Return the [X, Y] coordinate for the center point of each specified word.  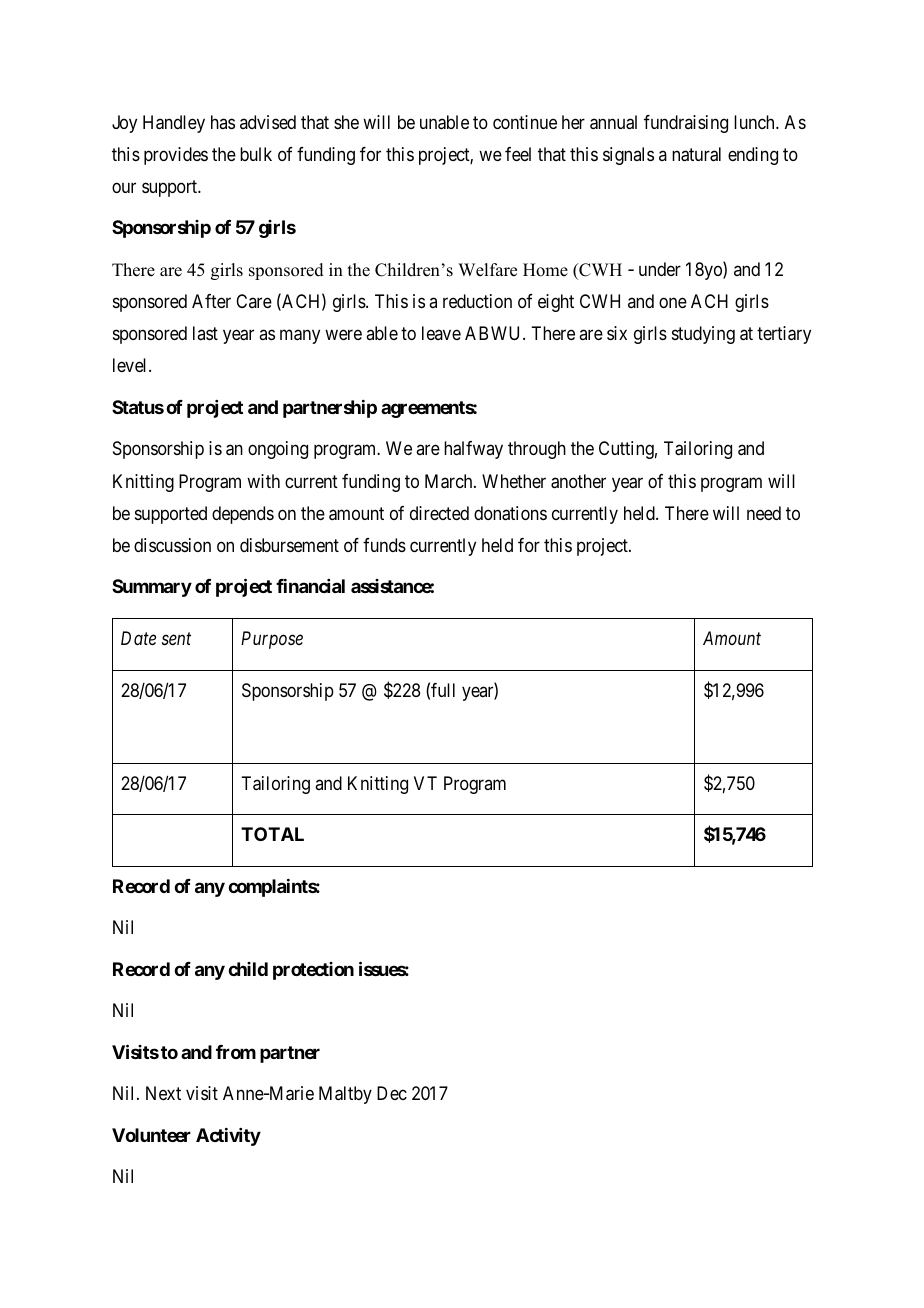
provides [176, 156]
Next [163, 1093]
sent [176, 639]
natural [696, 154]
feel [518, 154]
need [764, 513]
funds [384, 545]
